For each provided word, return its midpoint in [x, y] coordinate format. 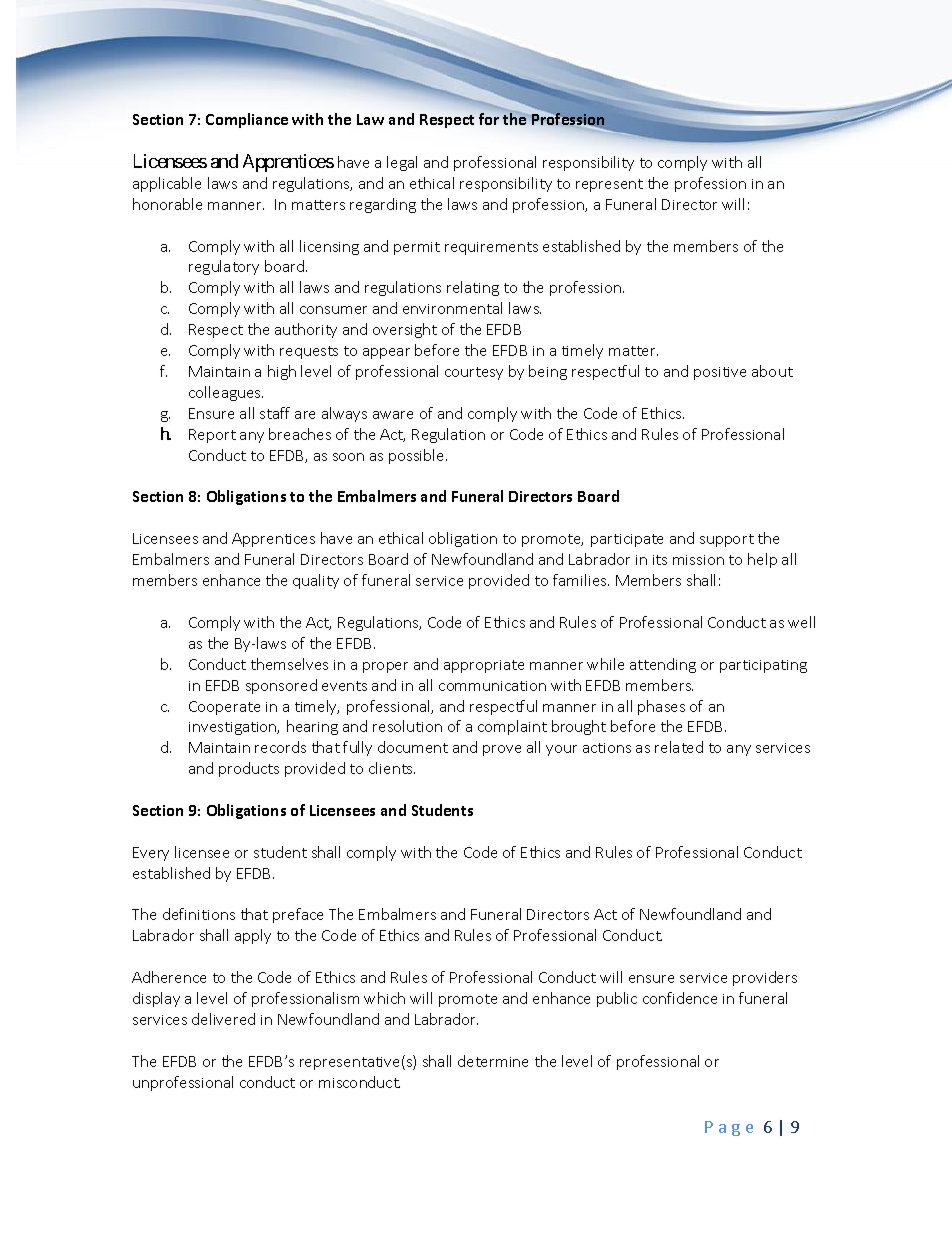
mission [698, 560]
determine [493, 1061]
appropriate [484, 666]
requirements [491, 248]
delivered [223, 1019]
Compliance [247, 120]
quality [316, 581]
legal [402, 163]
